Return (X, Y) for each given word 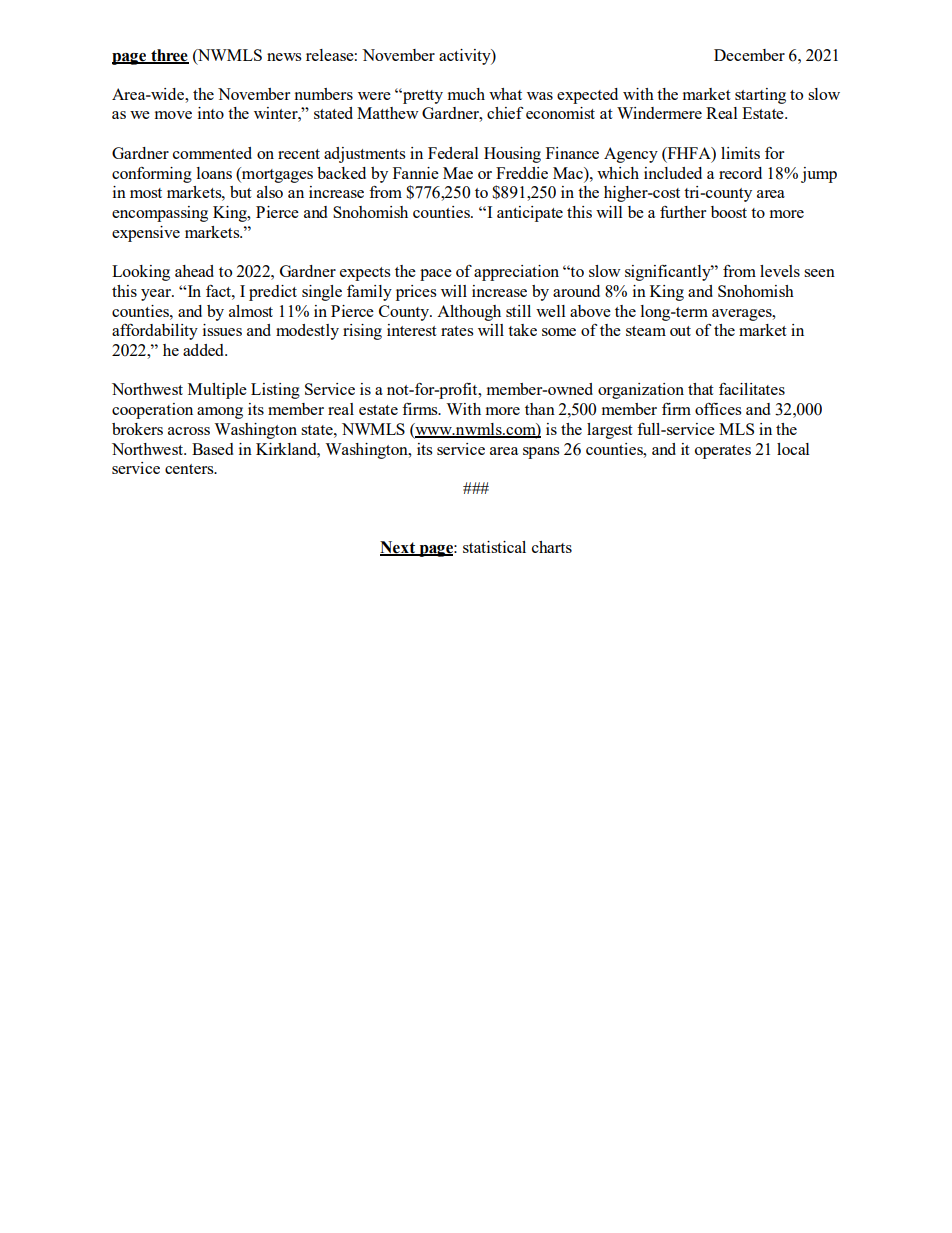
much (466, 94)
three (169, 56)
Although (469, 313)
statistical (494, 547)
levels (780, 271)
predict (273, 293)
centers (190, 469)
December (749, 55)
